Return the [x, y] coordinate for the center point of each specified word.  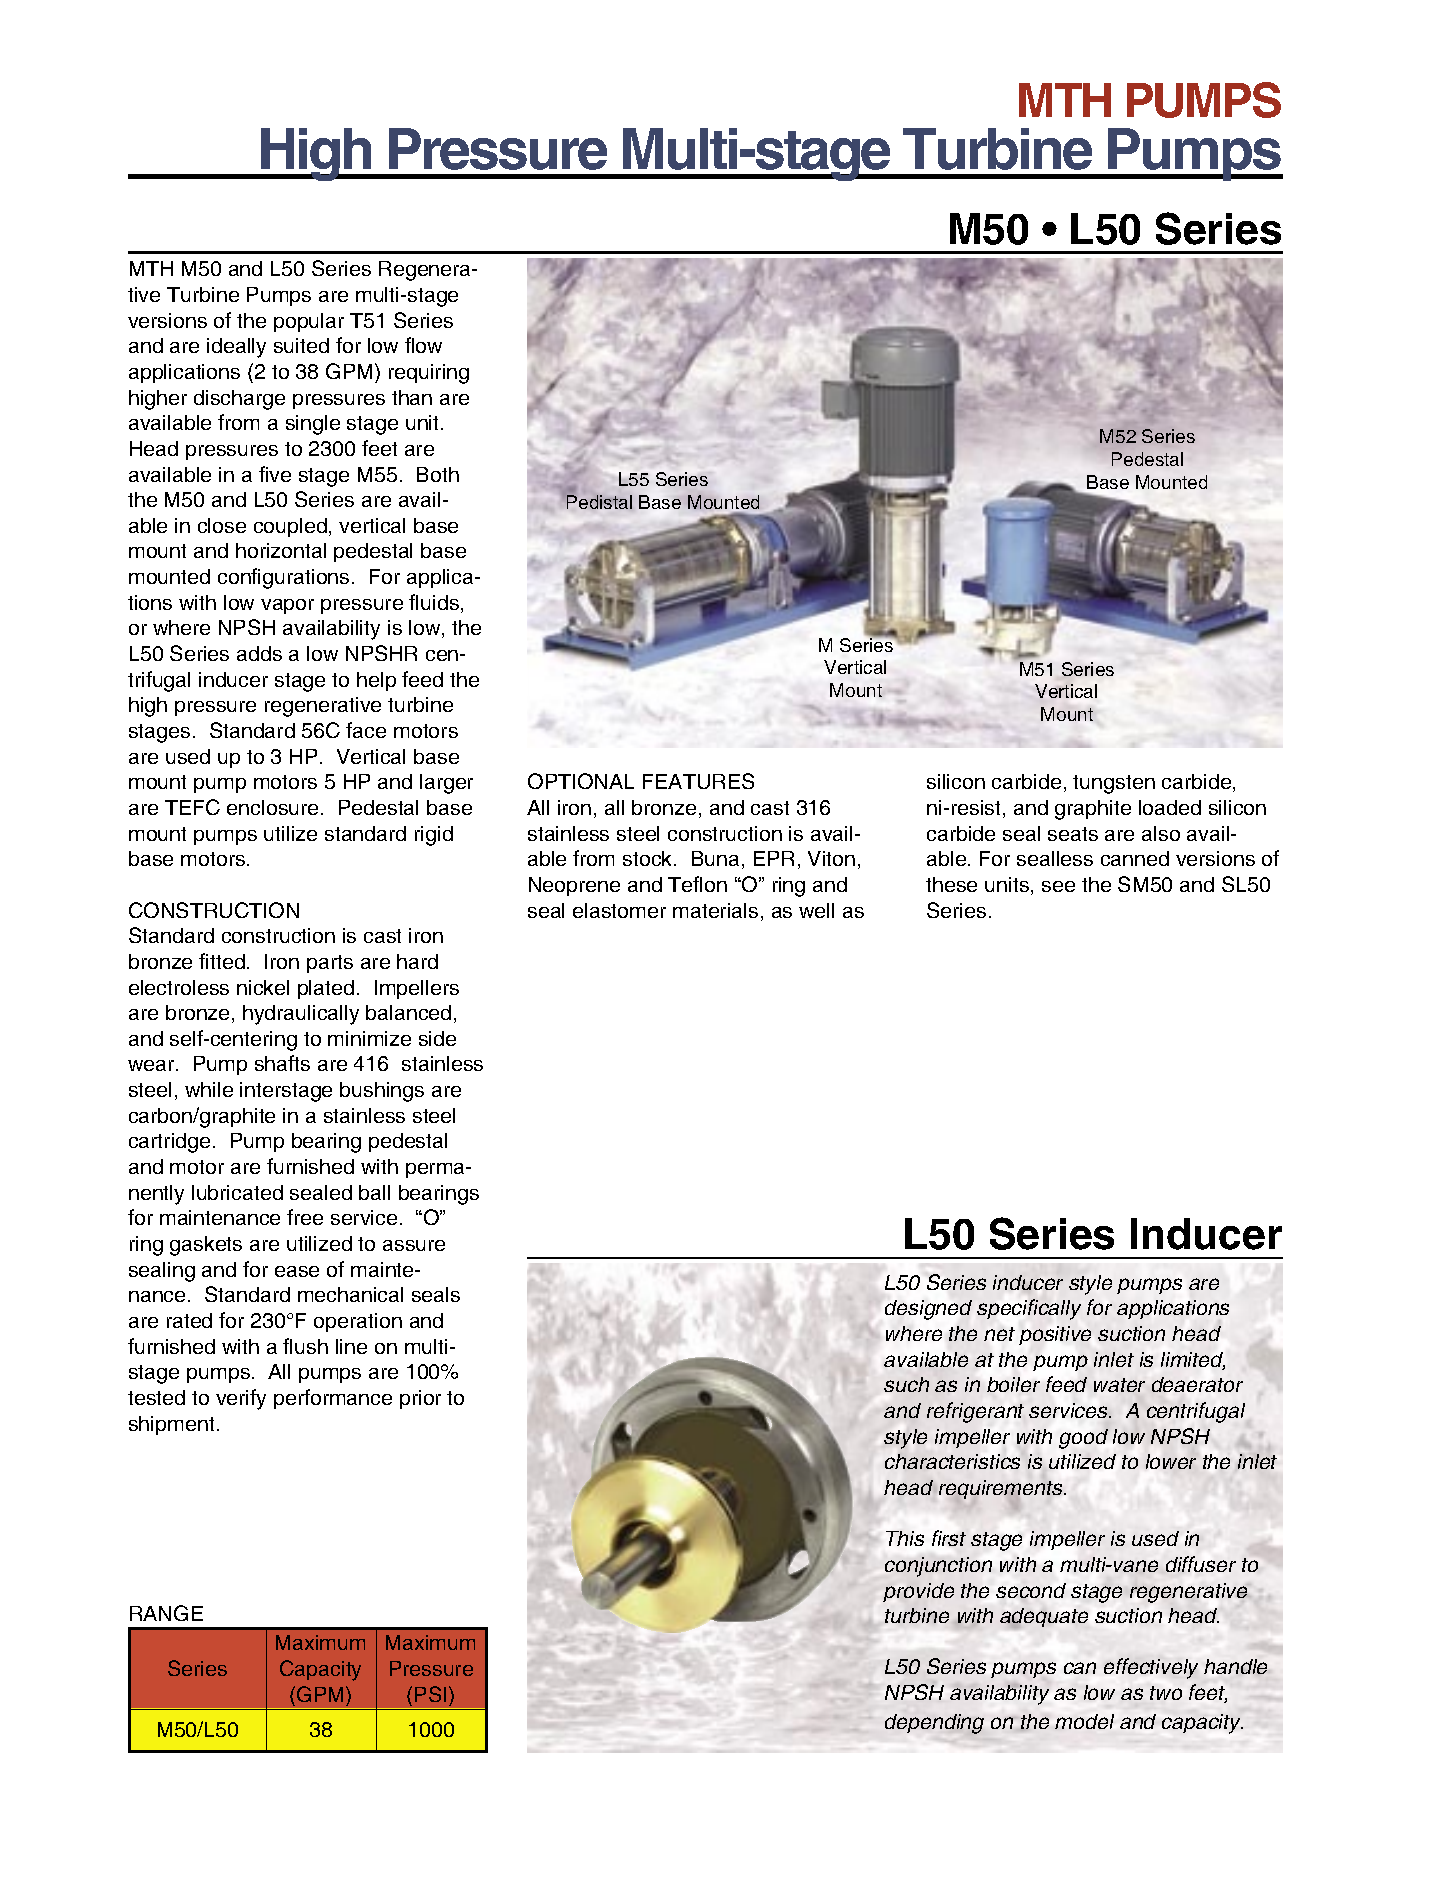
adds [259, 653]
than [412, 397]
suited [301, 345]
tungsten [1114, 784]
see [1058, 886]
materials [715, 910]
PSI [430, 1694]
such [906, 1384]
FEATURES [698, 781]
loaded [1170, 807]
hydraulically [301, 1015]
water [1119, 1385]
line [351, 1346]
